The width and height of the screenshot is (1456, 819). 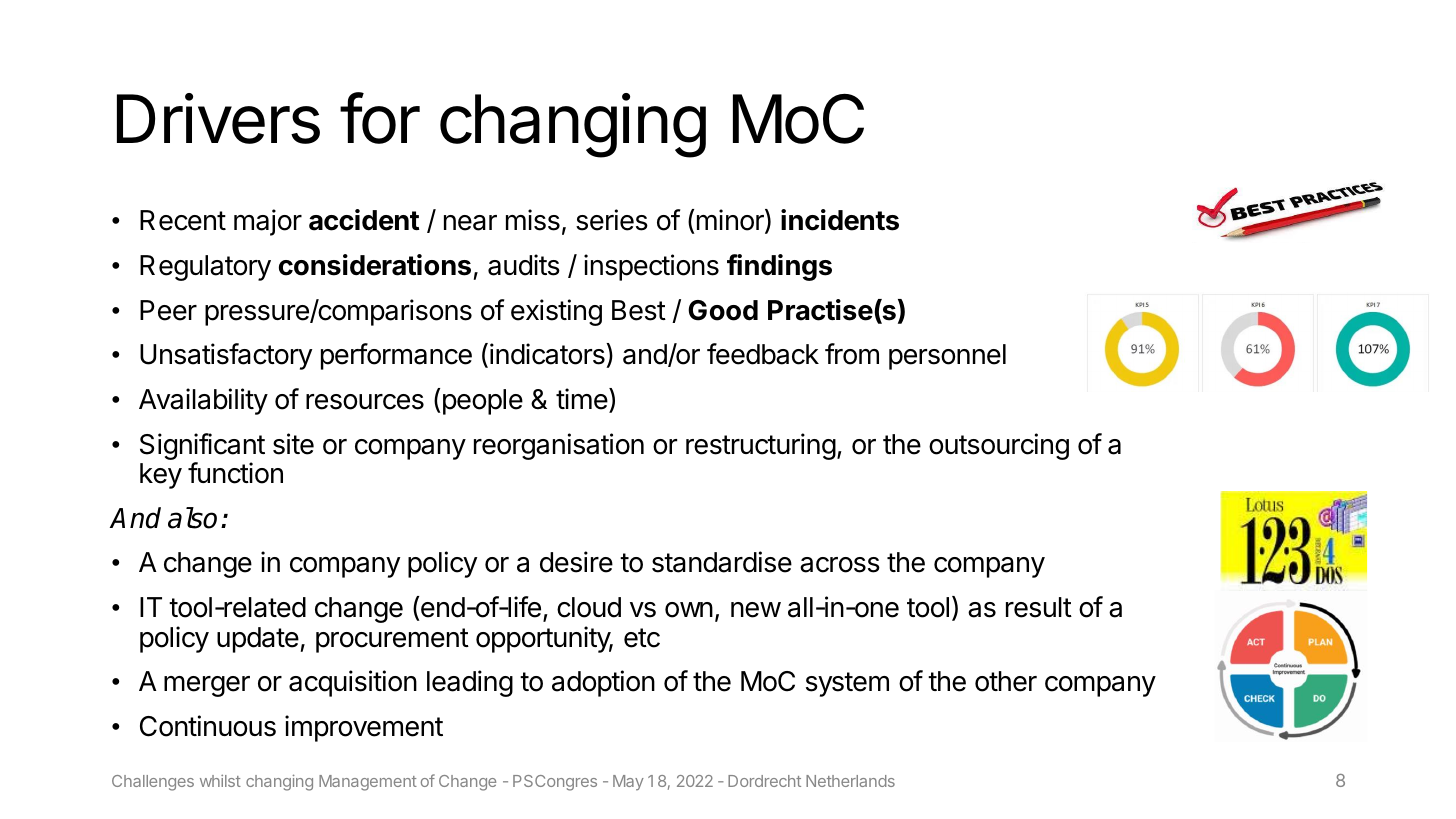 I want to click on Availability, so click(x=203, y=401).
